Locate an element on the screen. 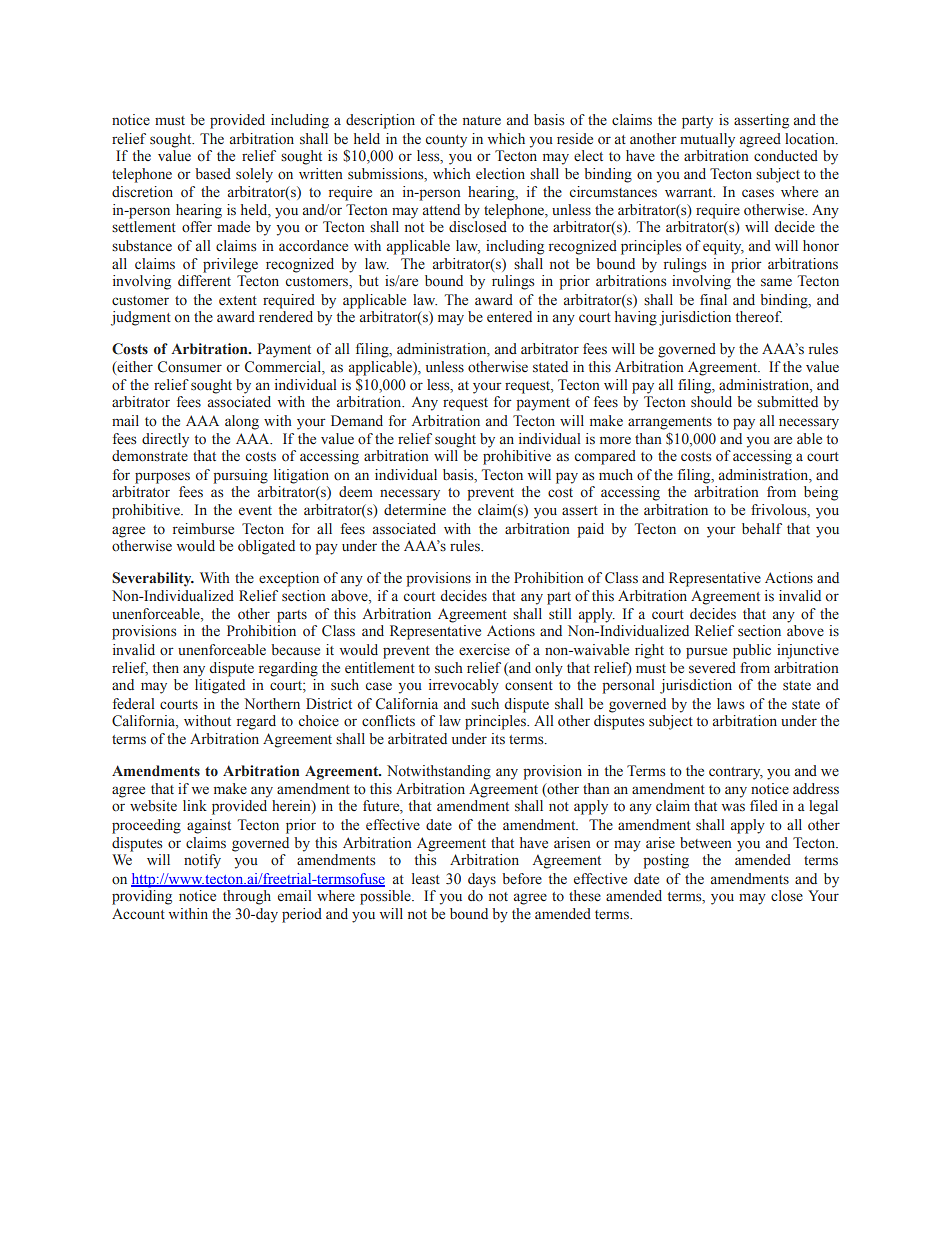 This screenshot has width=952, height=1233. notify is located at coordinates (202, 861).
